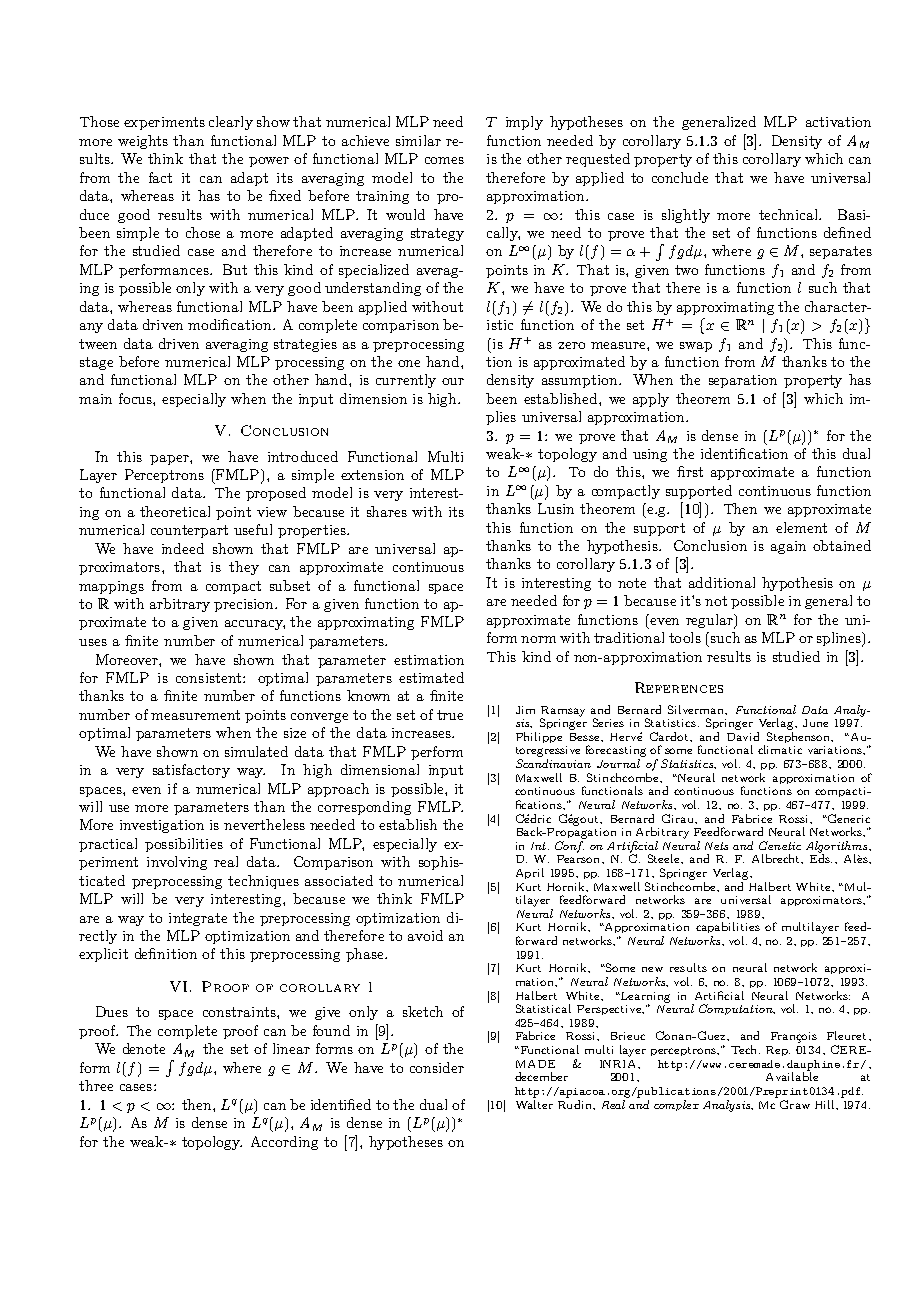  I want to click on integrate, so click(198, 919).
